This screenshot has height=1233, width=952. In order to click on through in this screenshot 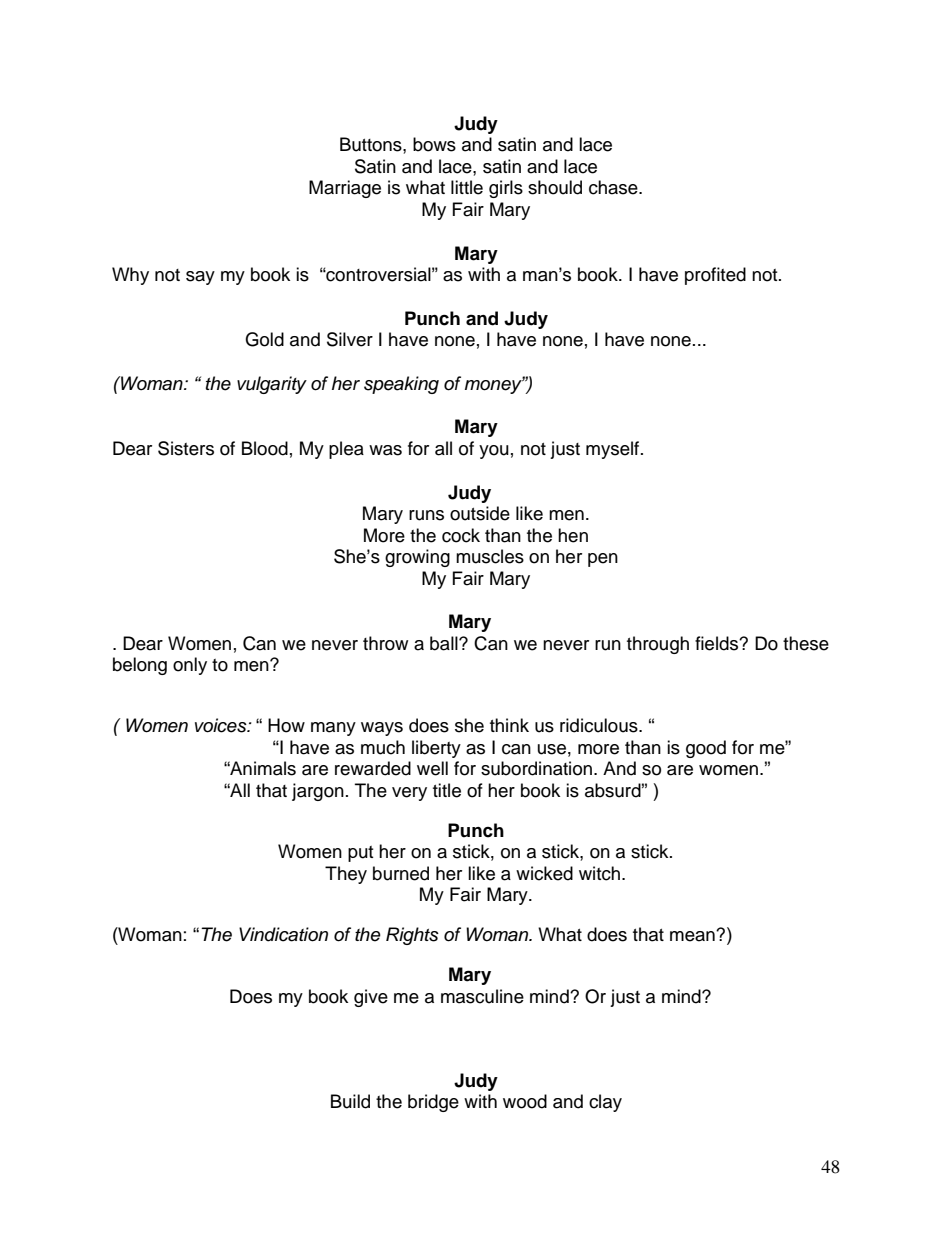, I will do `click(658, 645)`.
